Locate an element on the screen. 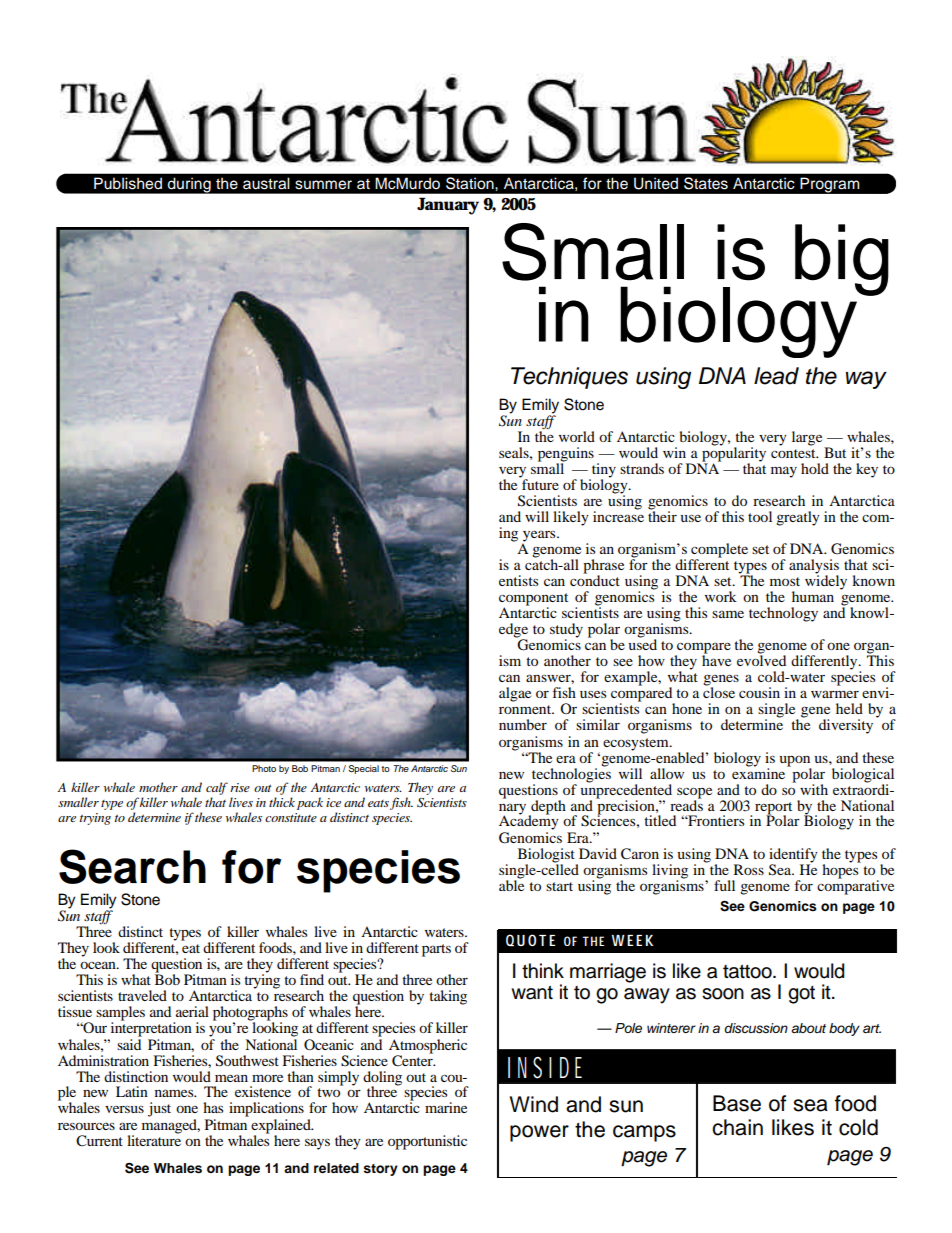  Academy is located at coordinates (529, 821).
